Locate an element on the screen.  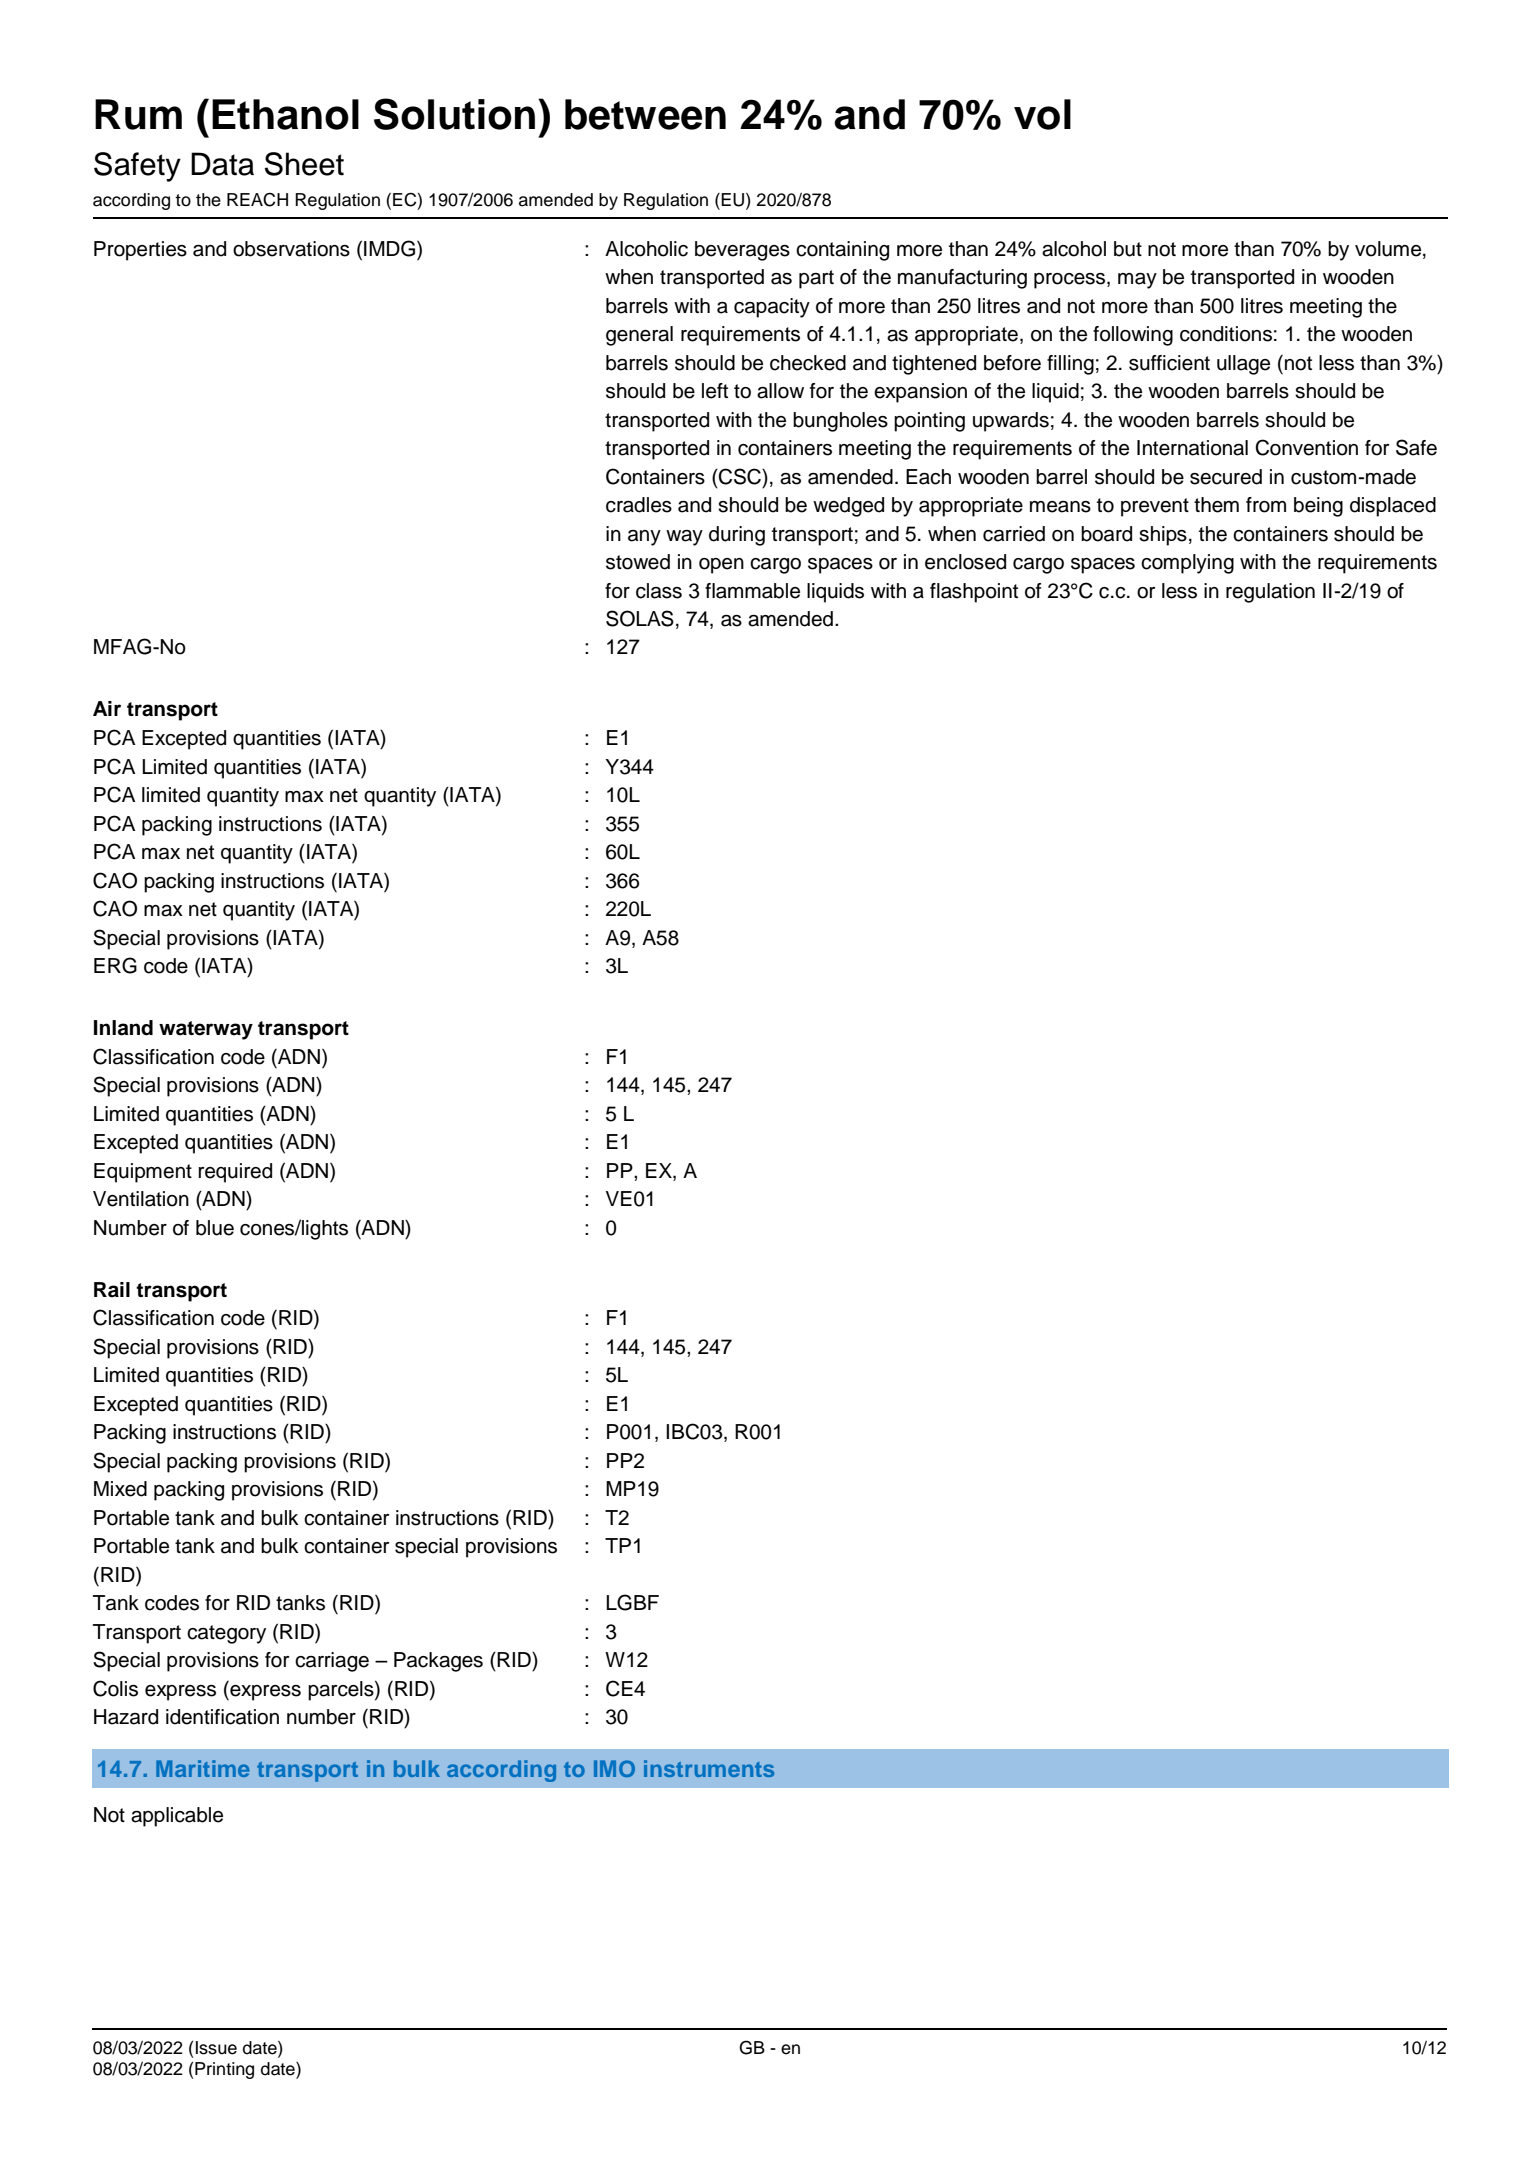
Data is located at coordinates (222, 164).
